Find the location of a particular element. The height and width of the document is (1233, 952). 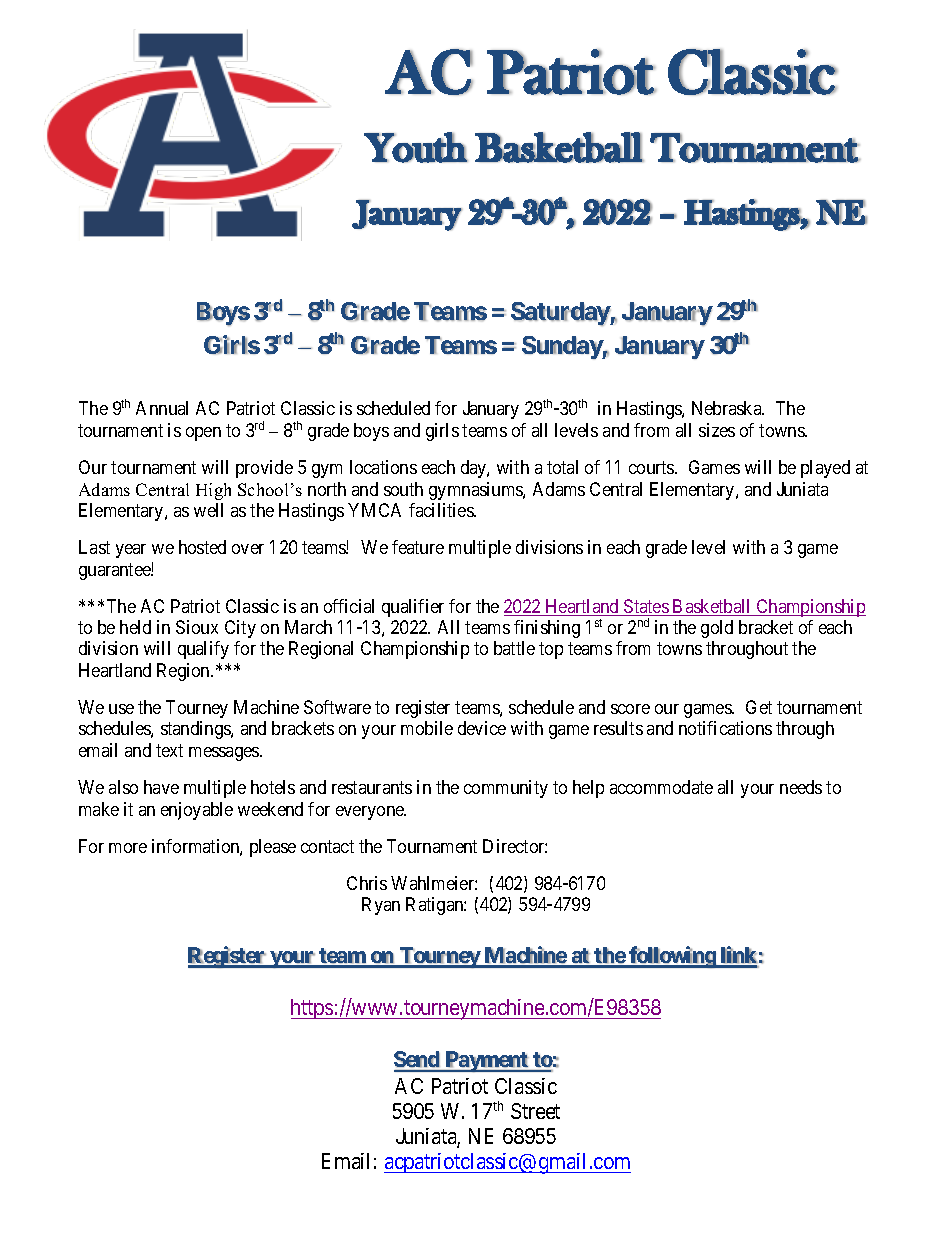

Sioux is located at coordinates (197, 627).
